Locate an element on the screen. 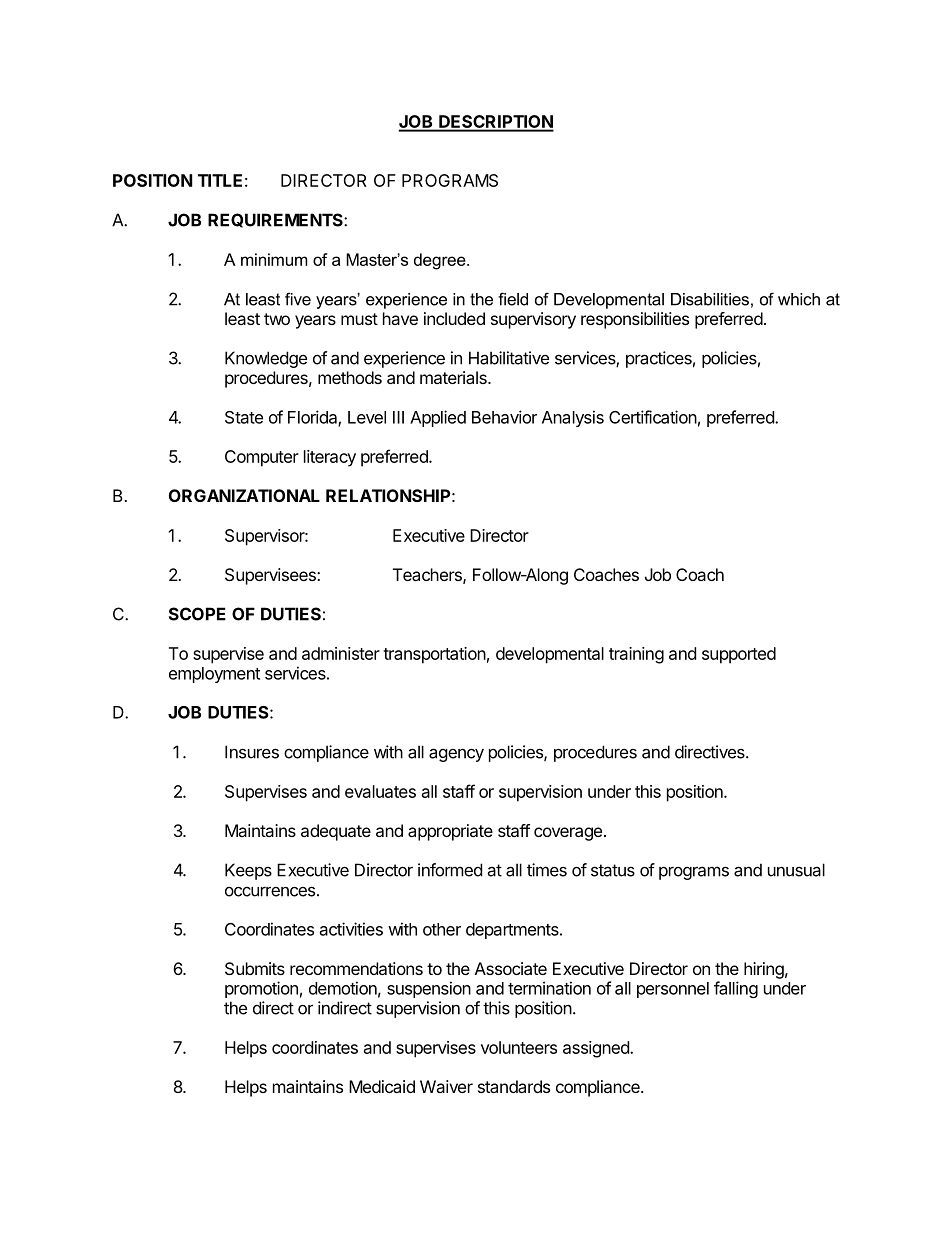 This screenshot has height=1233, width=952. SCOPE is located at coordinates (197, 614).
